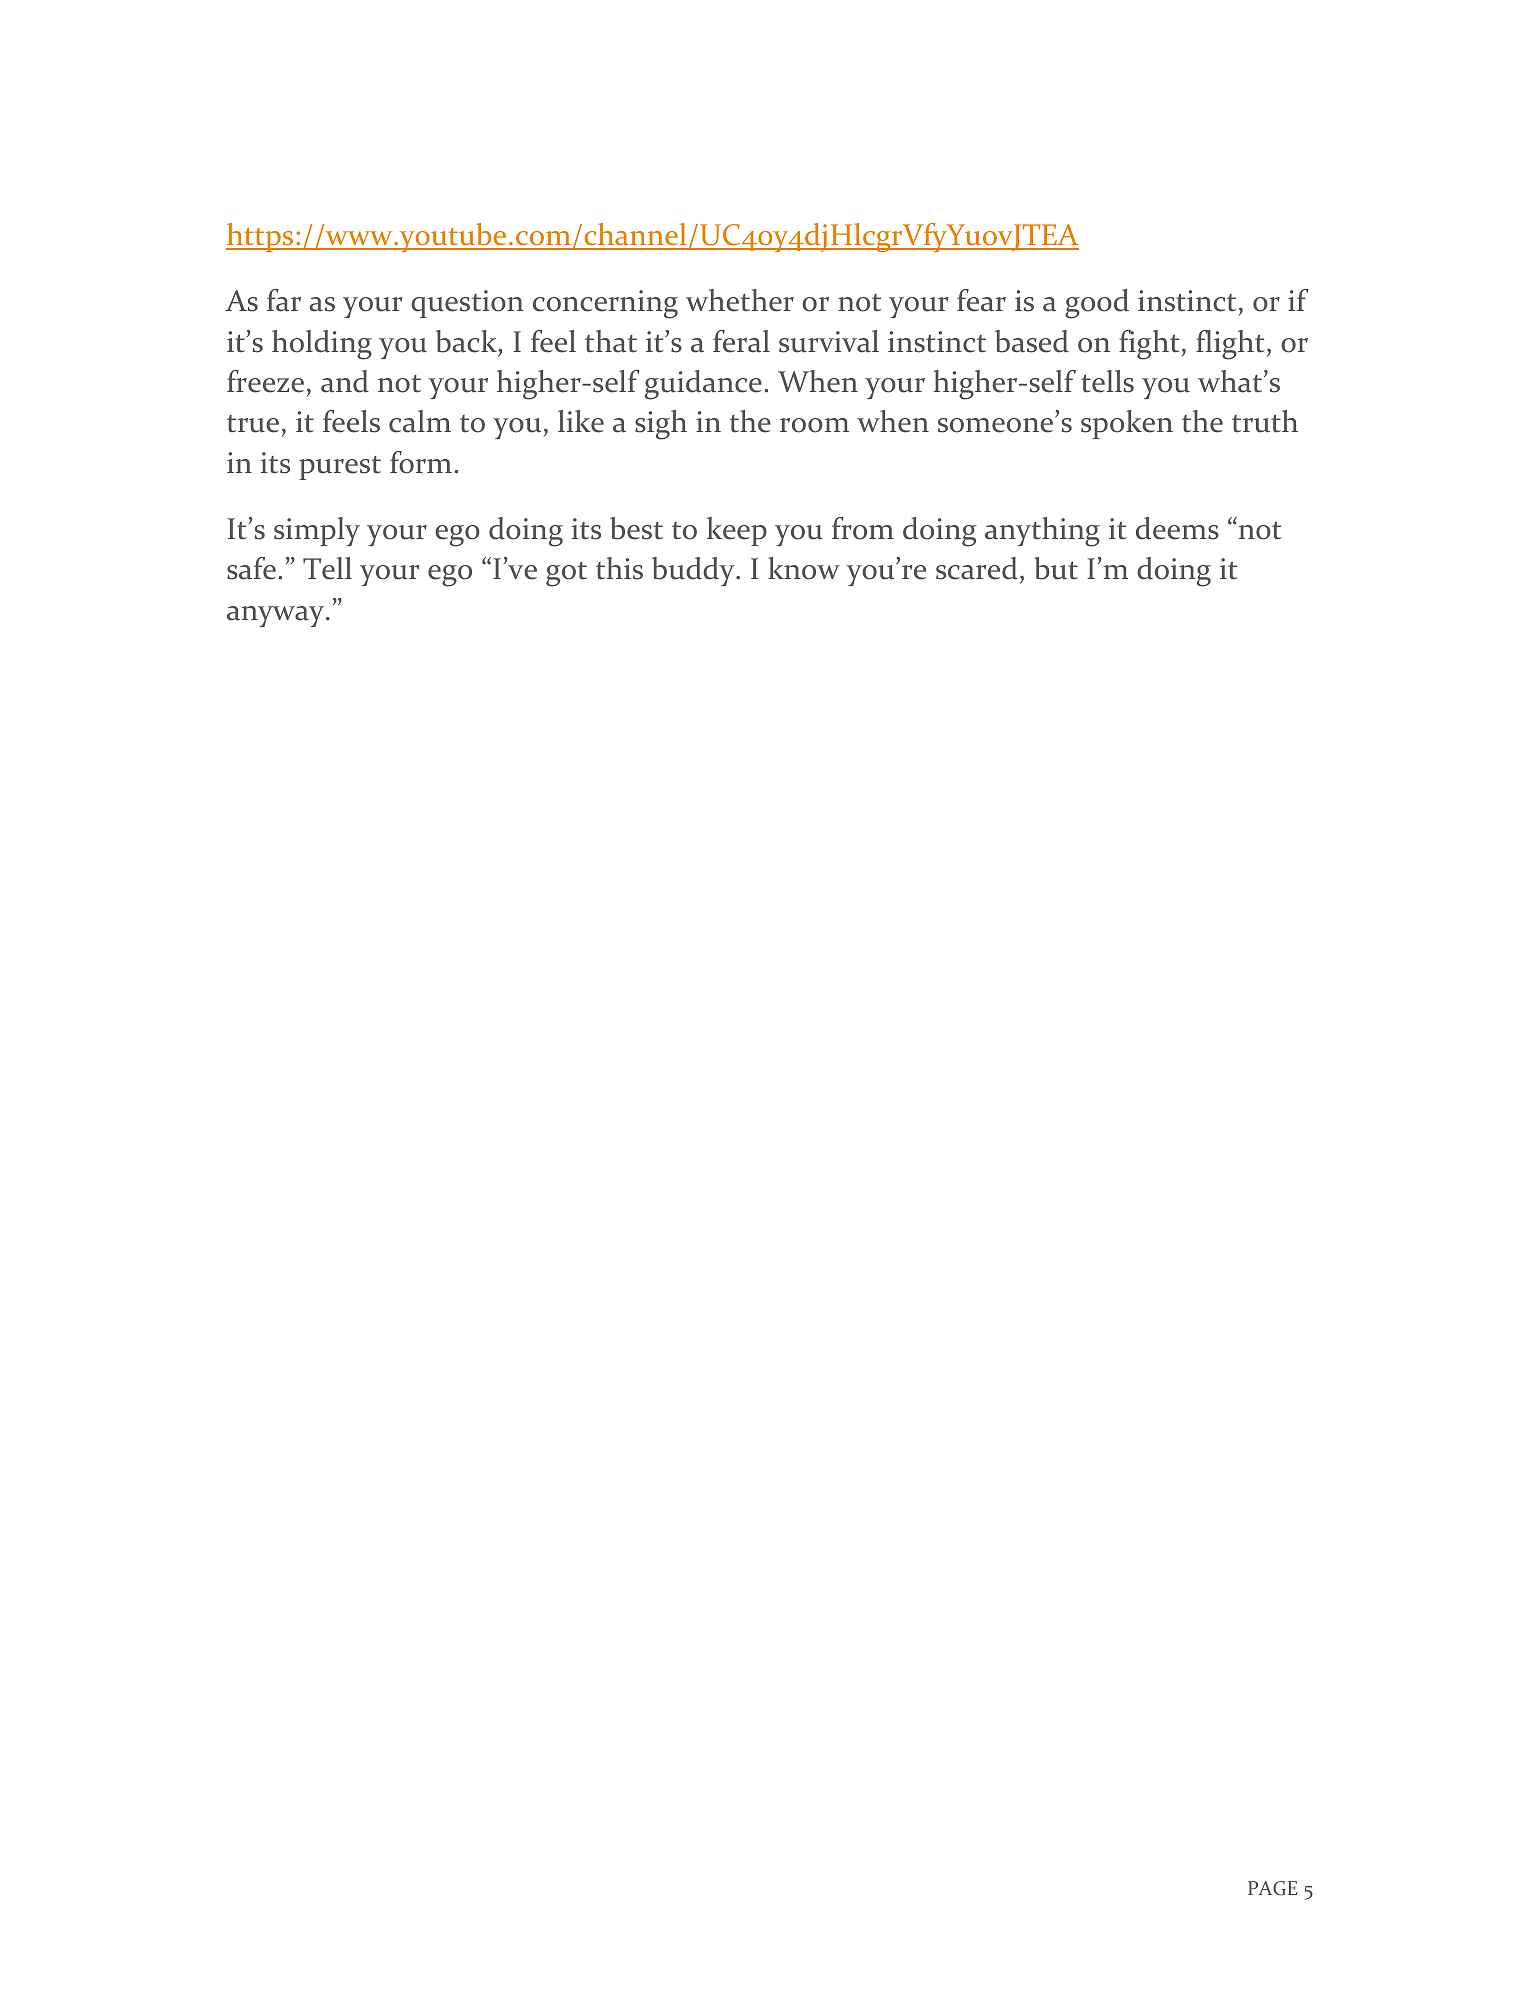 The height and width of the image is (1991, 1539). Describe the element at coordinates (277, 616) in the image. I see `anyway` at that location.
